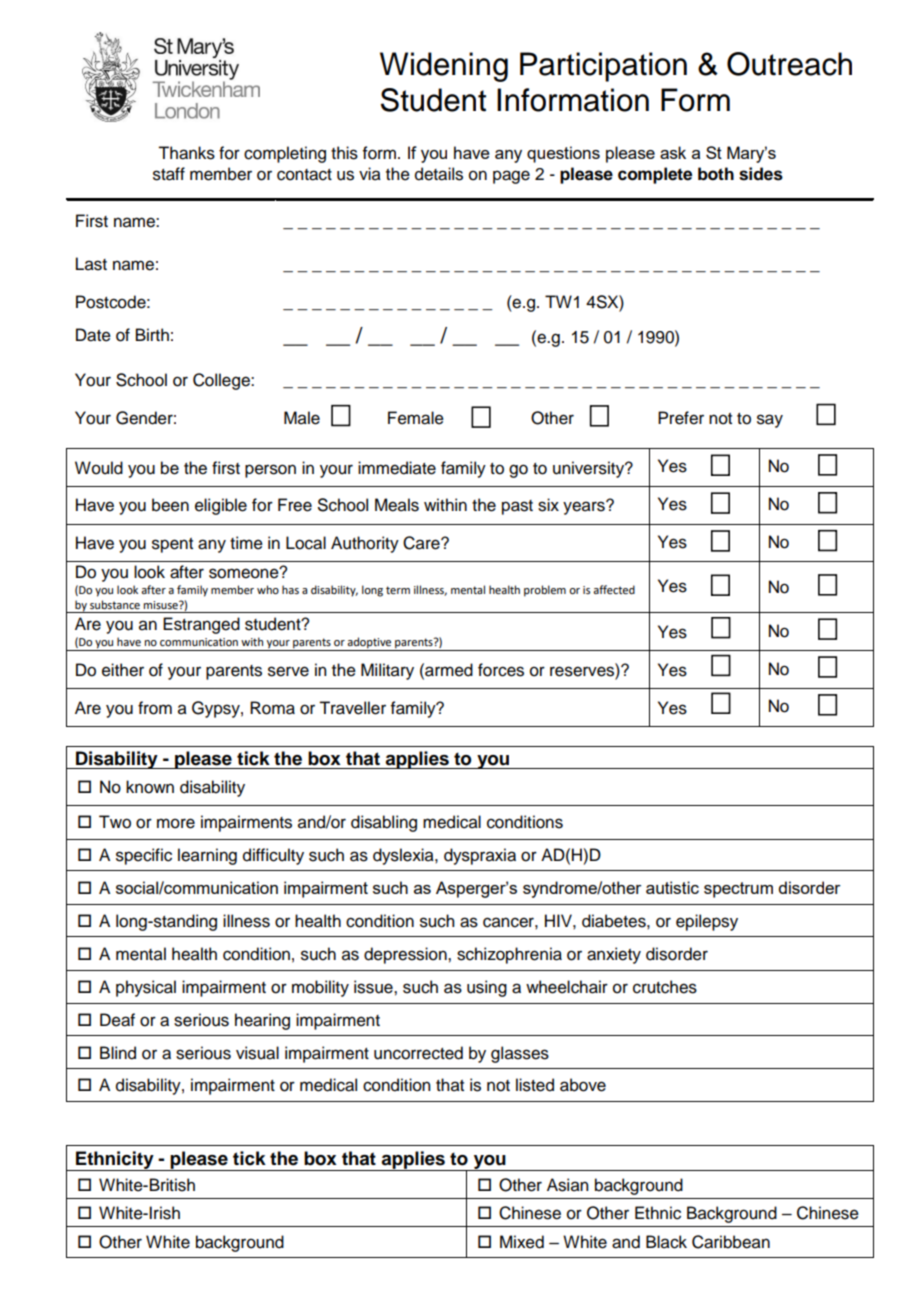 Image resolution: width=924 pixels, height=1308 pixels. Describe the element at coordinates (444, 67) in the page. I see `Widening` at that location.
